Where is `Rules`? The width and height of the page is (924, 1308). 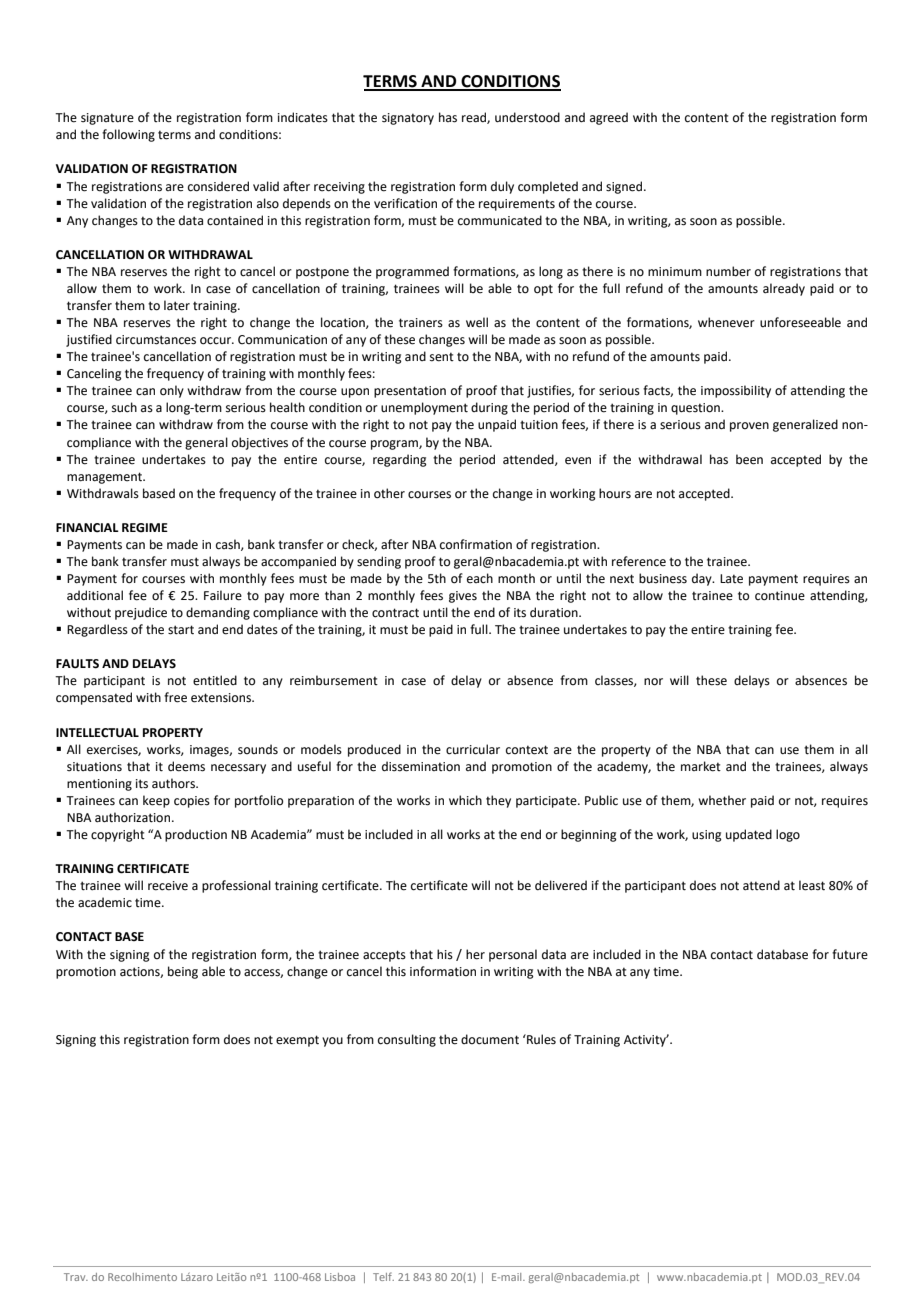 Rules is located at coordinates (540, 1039).
